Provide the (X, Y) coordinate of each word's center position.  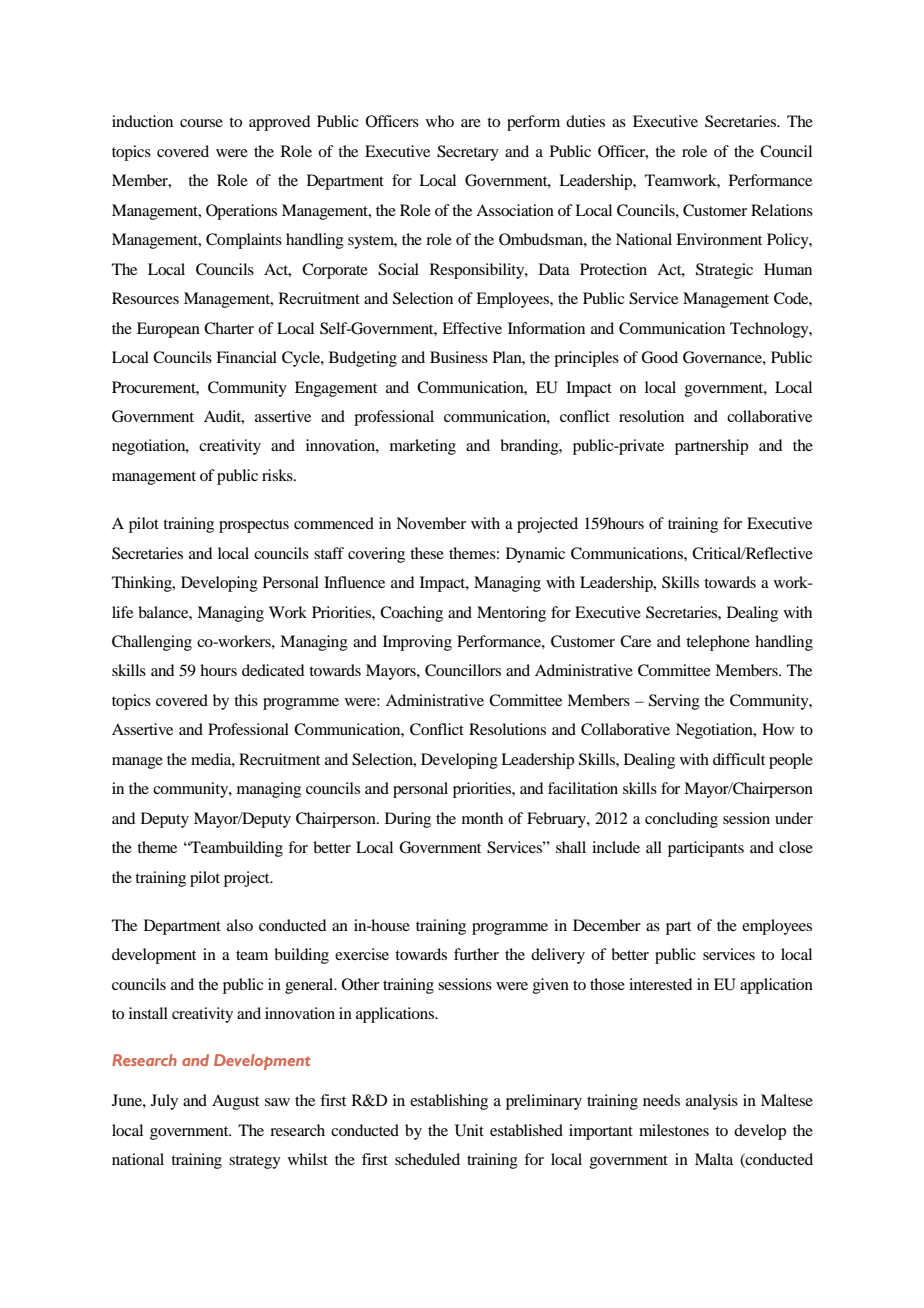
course (201, 123)
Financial (246, 357)
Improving (417, 643)
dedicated (273, 670)
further (476, 954)
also (240, 925)
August (235, 1102)
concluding (681, 820)
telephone (718, 643)
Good (659, 357)
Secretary (468, 153)
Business (459, 357)
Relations (782, 210)
